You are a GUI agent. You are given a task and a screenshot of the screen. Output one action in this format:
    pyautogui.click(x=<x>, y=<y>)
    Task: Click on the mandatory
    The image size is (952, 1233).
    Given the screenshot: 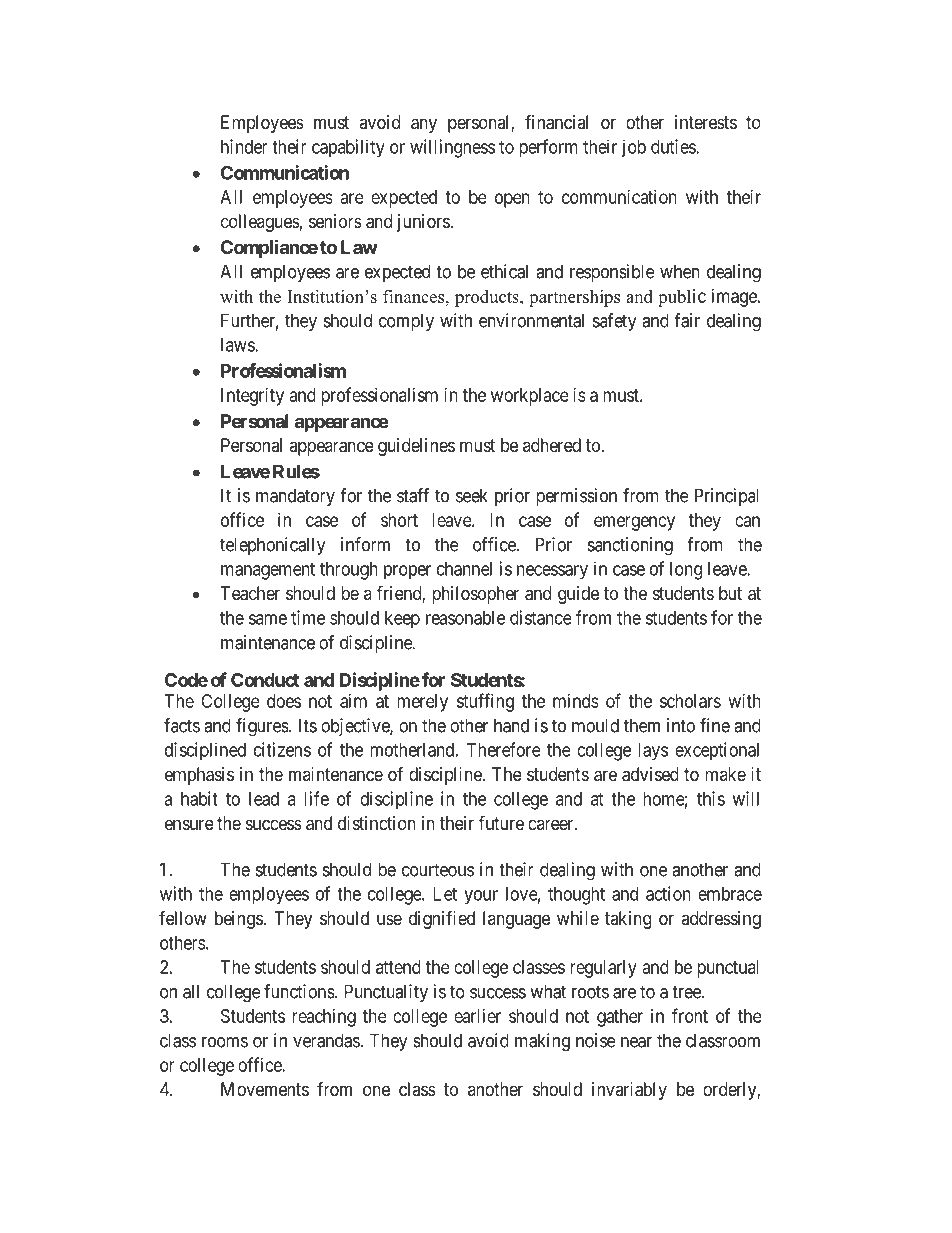 What is the action you would take?
    pyautogui.click(x=295, y=497)
